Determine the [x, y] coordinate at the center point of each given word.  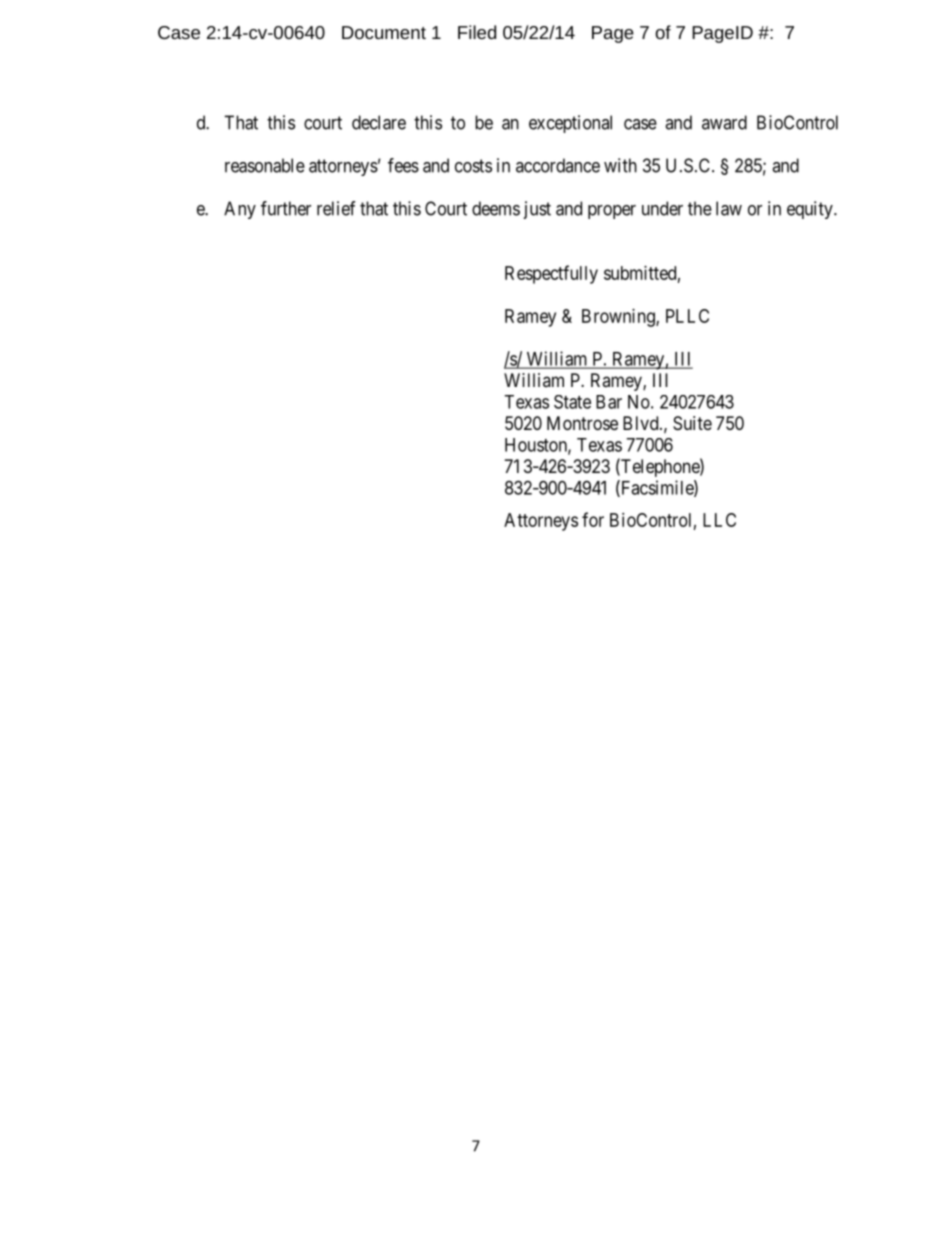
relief [336, 208]
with [620, 165]
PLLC [687, 316]
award [724, 122]
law [729, 208]
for [593, 519]
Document [384, 32]
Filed [477, 32]
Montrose [582, 423]
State [572, 402]
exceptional [570, 124]
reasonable [265, 165]
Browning [619, 318]
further [286, 208]
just [537, 210]
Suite [692, 423]
